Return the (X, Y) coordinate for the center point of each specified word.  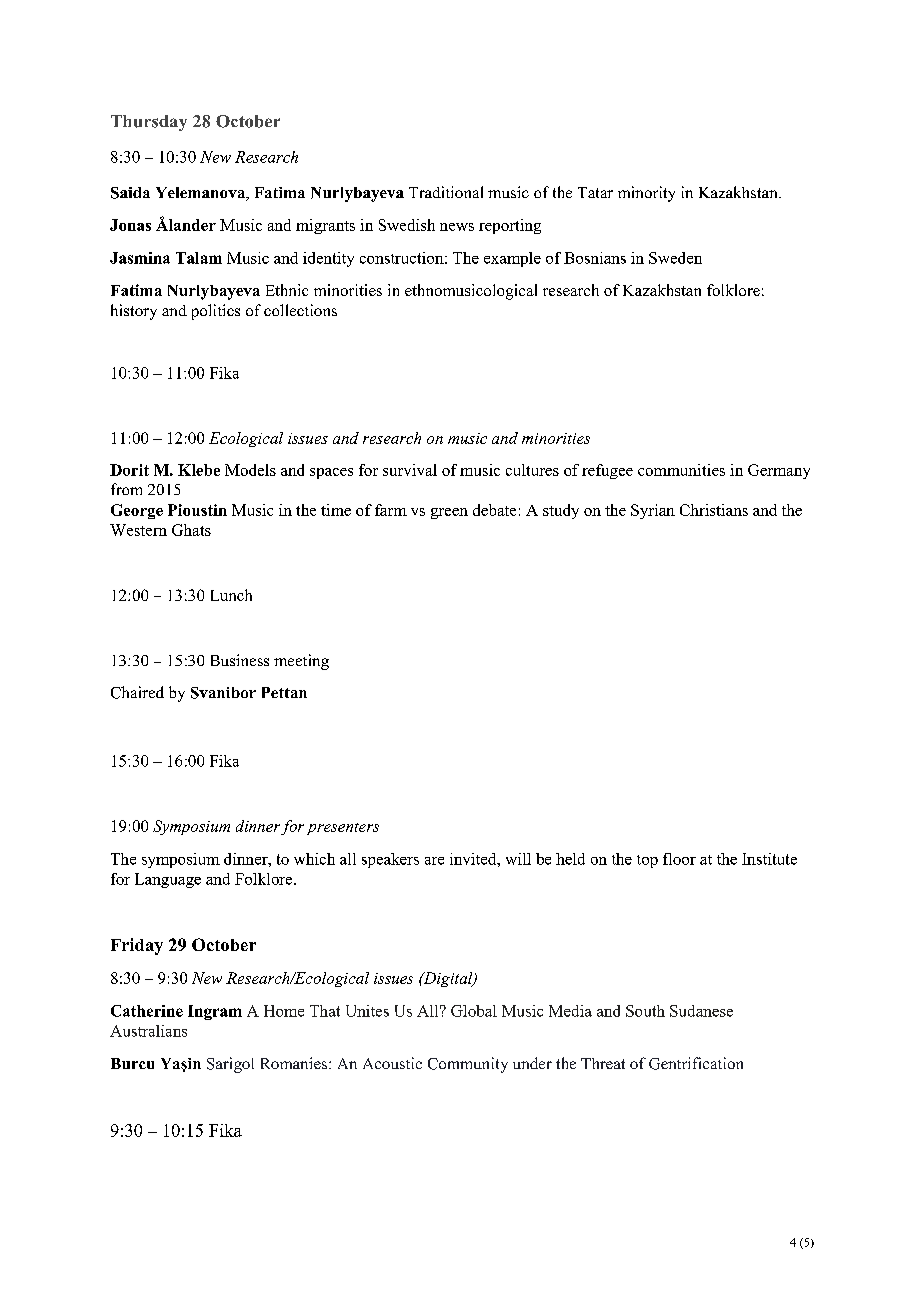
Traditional (446, 192)
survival (410, 470)
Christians (714, 510)
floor (679, 859)
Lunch (231, 595)
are (434, 861)
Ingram (215, 1012)
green (449, 513)
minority (646, 194)
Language (168, 880)
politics (216, 312)
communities (681, 470)
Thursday (149, 123)
